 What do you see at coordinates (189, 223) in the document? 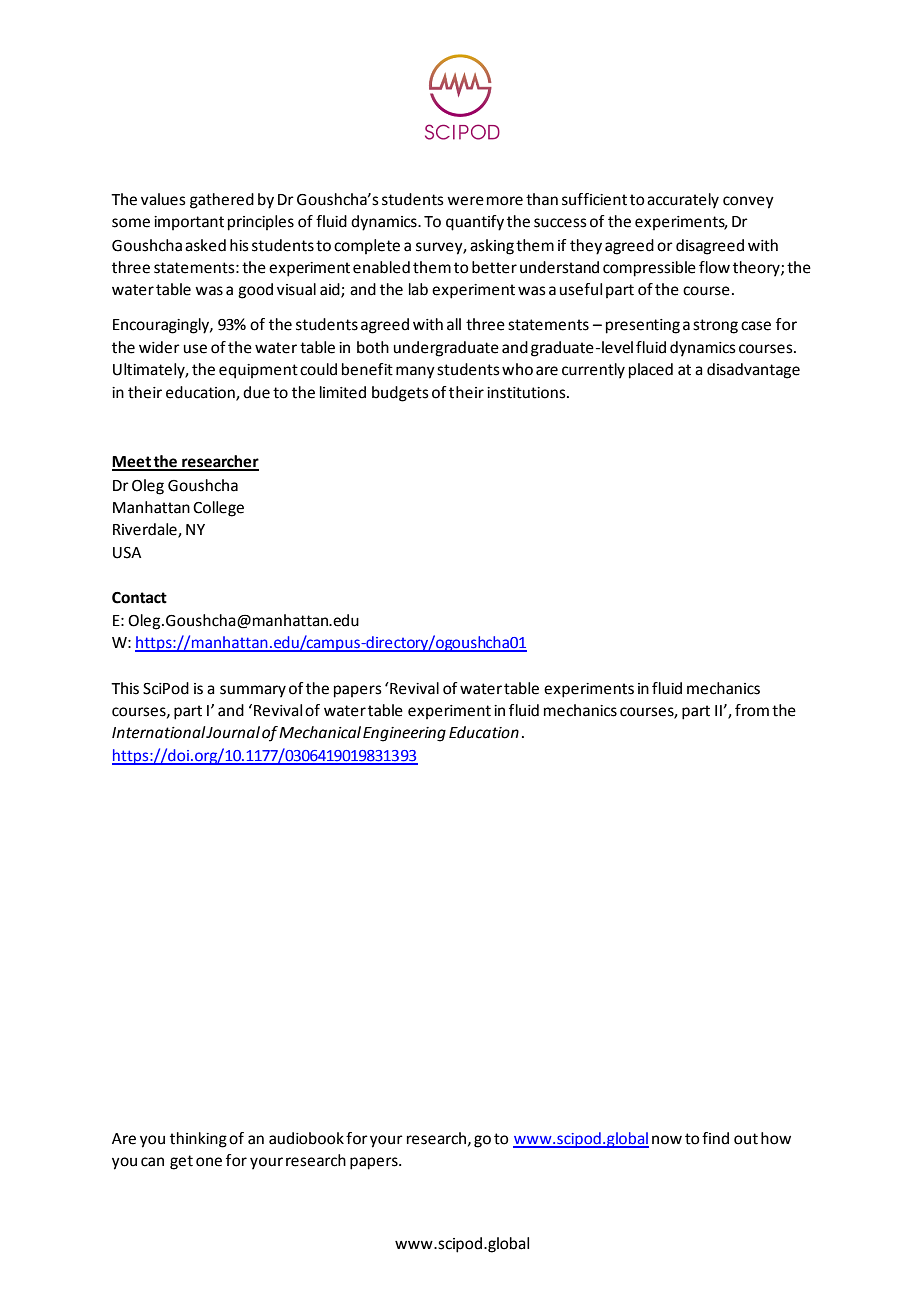
I see `important` at bounding box center [189, 223].
